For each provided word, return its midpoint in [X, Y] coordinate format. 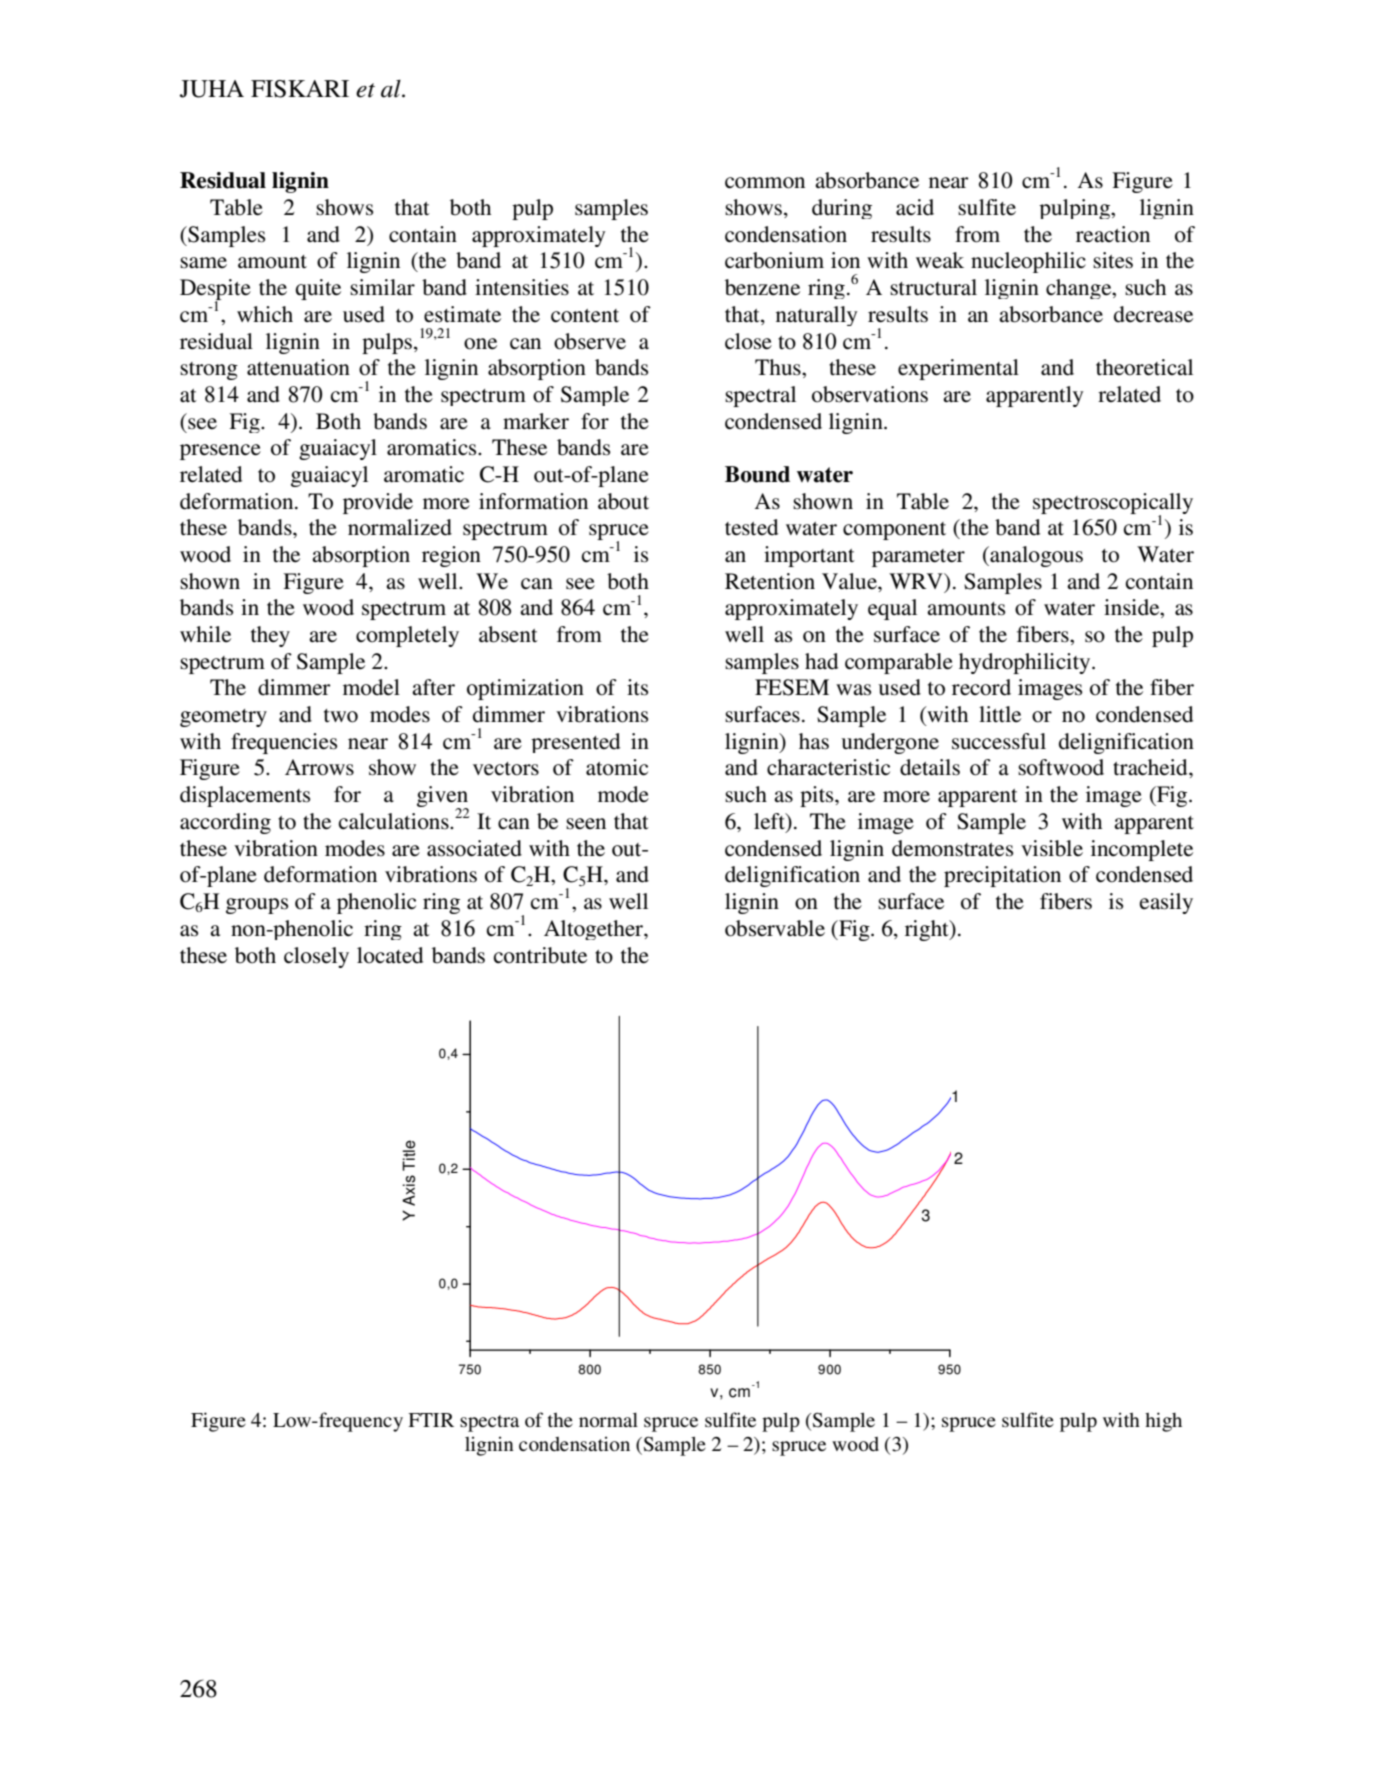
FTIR [431, 1420]
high [1163, 1422]
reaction [1113, 234]
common [765, 183]
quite [318, 289]
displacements [245, 796]
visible [1052, 848]
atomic [617, 767]
